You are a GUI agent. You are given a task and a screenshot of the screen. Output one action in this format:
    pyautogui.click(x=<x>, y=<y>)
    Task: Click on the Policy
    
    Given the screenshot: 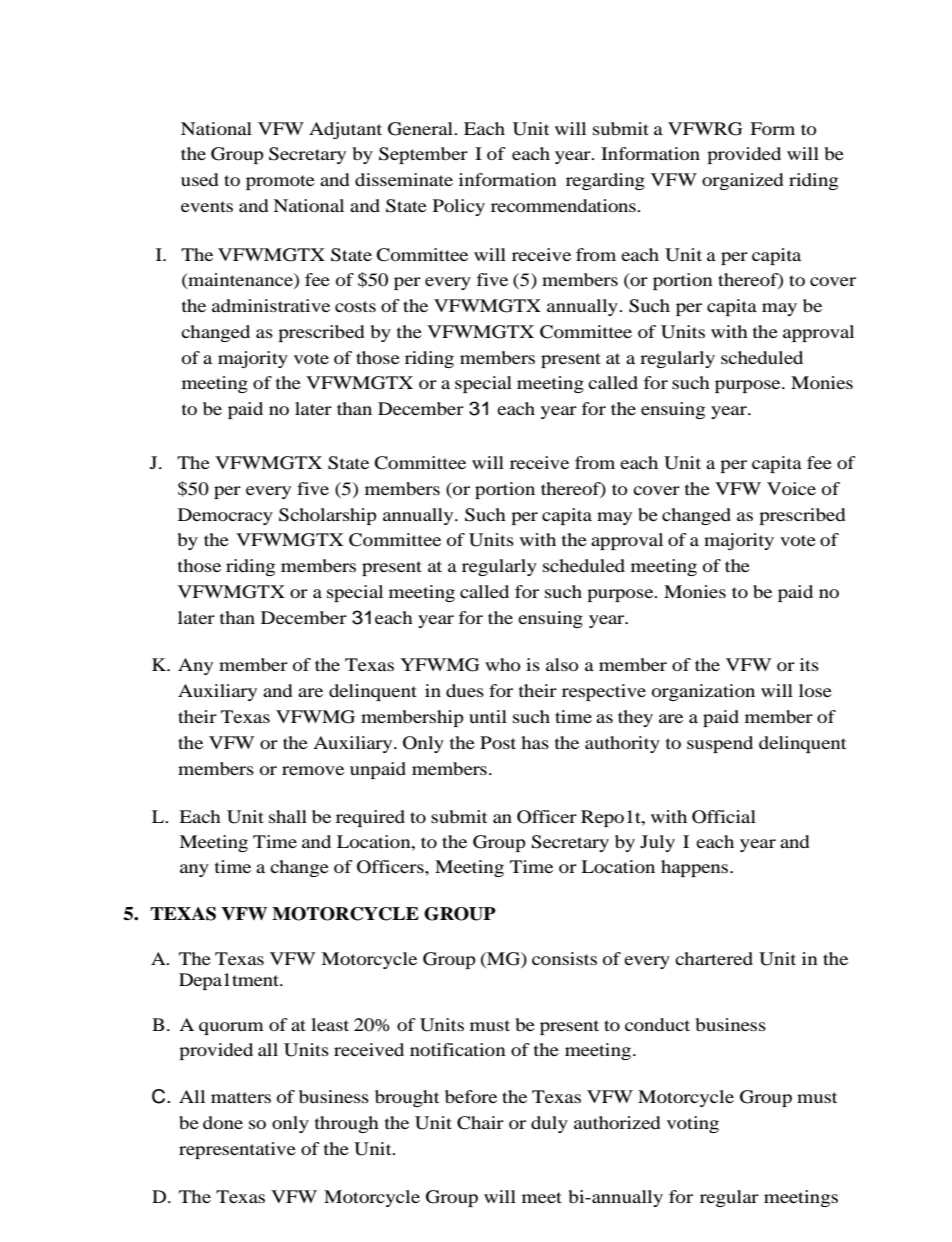 What is the action you would take?
    pyautogui.click(x=459, y=207)
